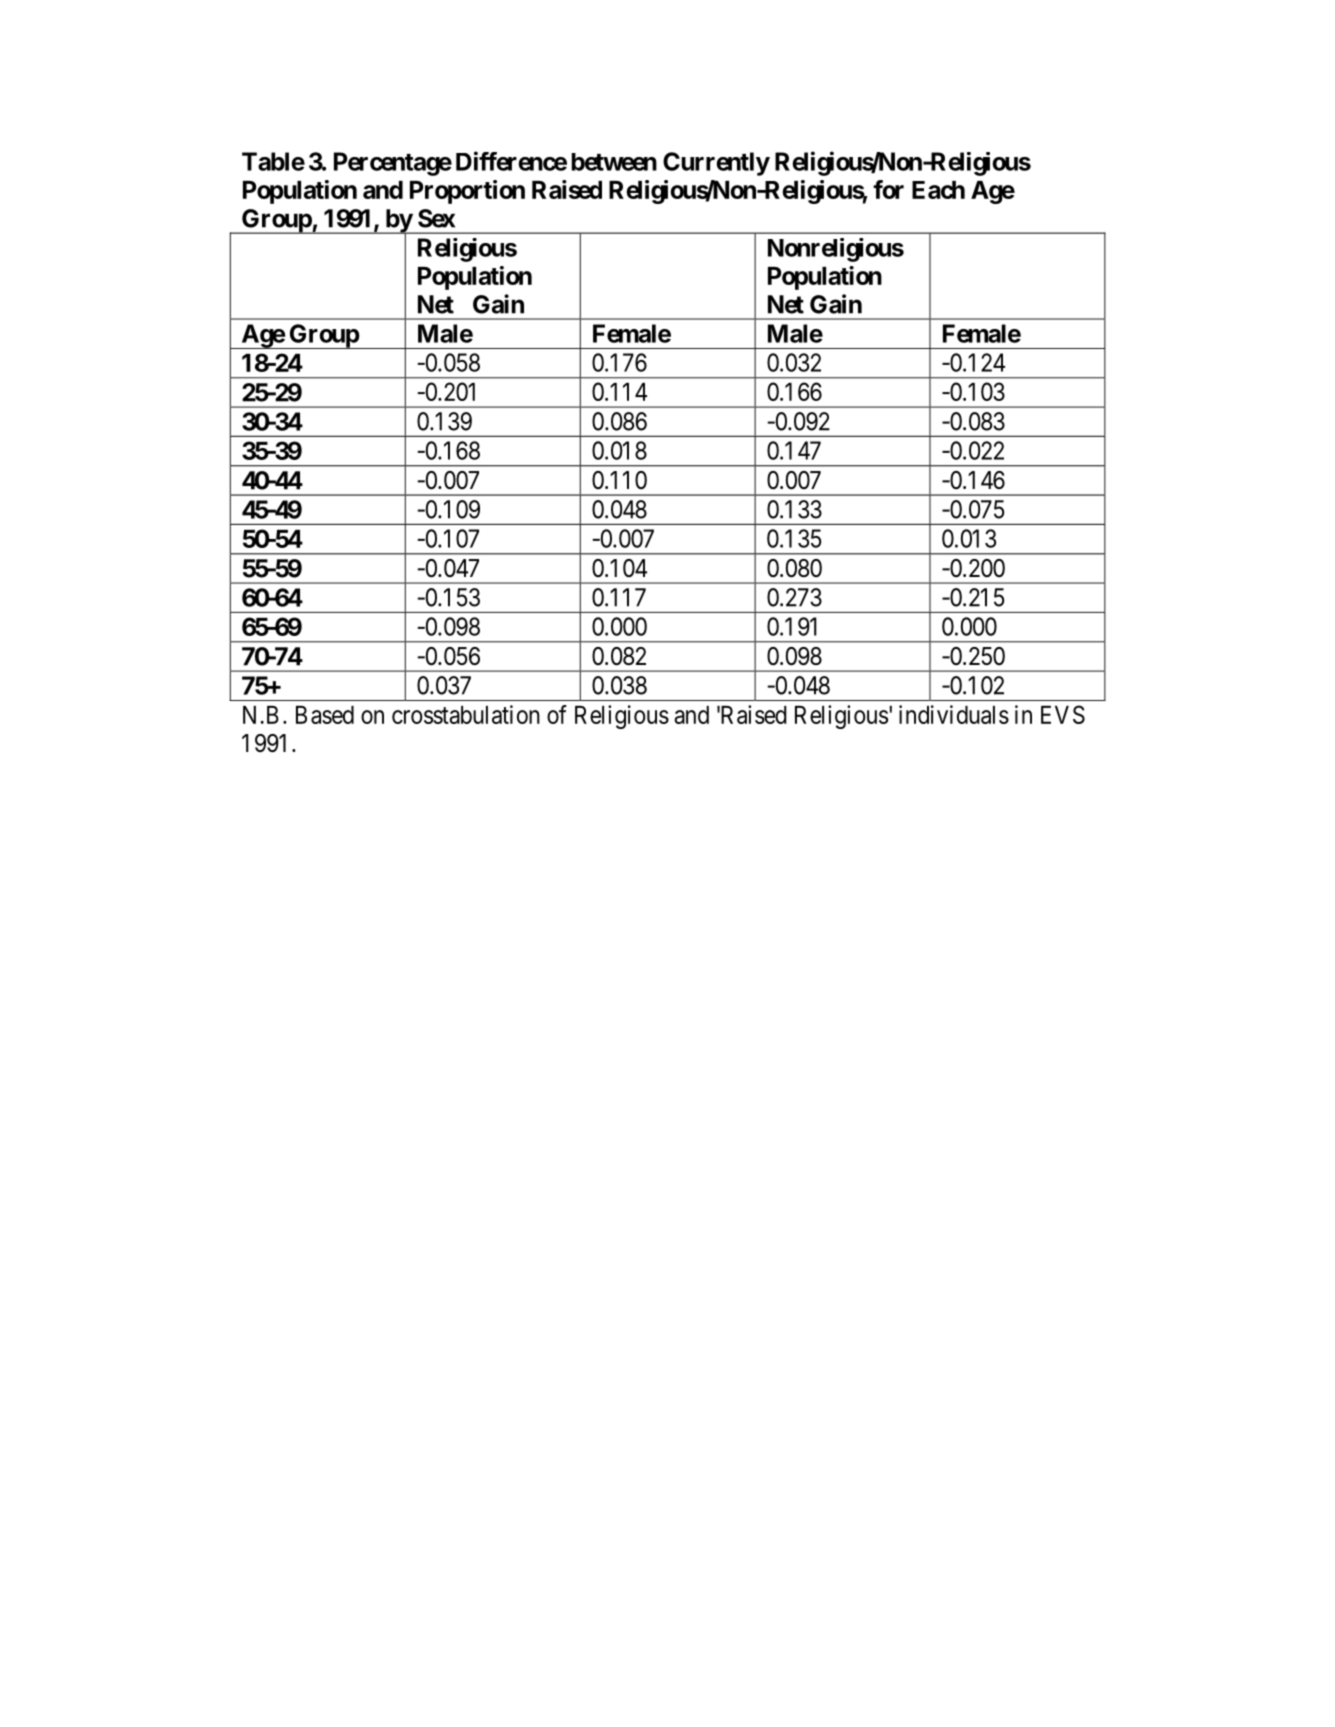 The width and height of the screenshot is (1335, 1727). What do you see at coordinates (716, 164) in the screenshot?
I see `Currently` at bounding box center [716, 164].
